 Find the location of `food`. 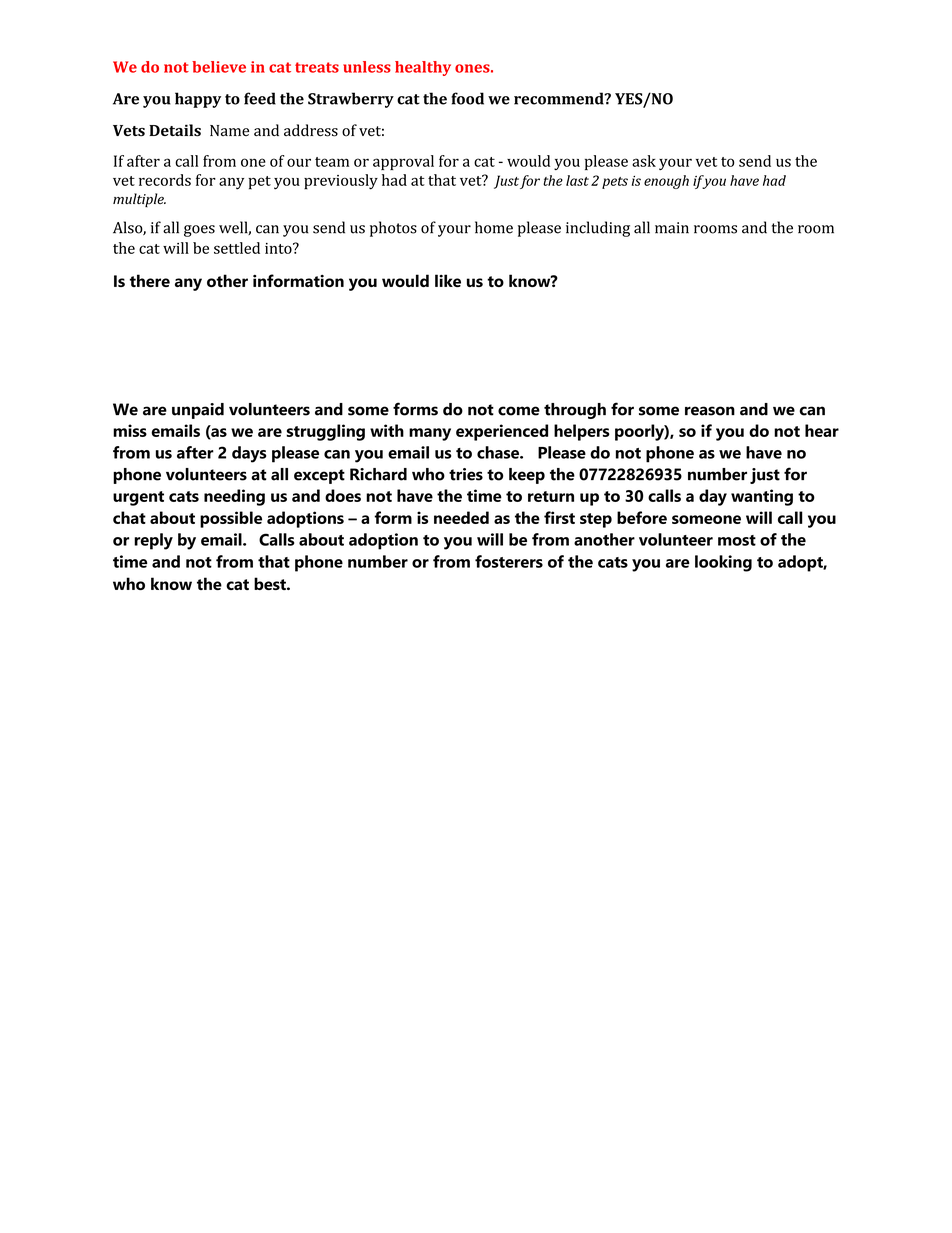

food is located at coordinates (467, 98).
